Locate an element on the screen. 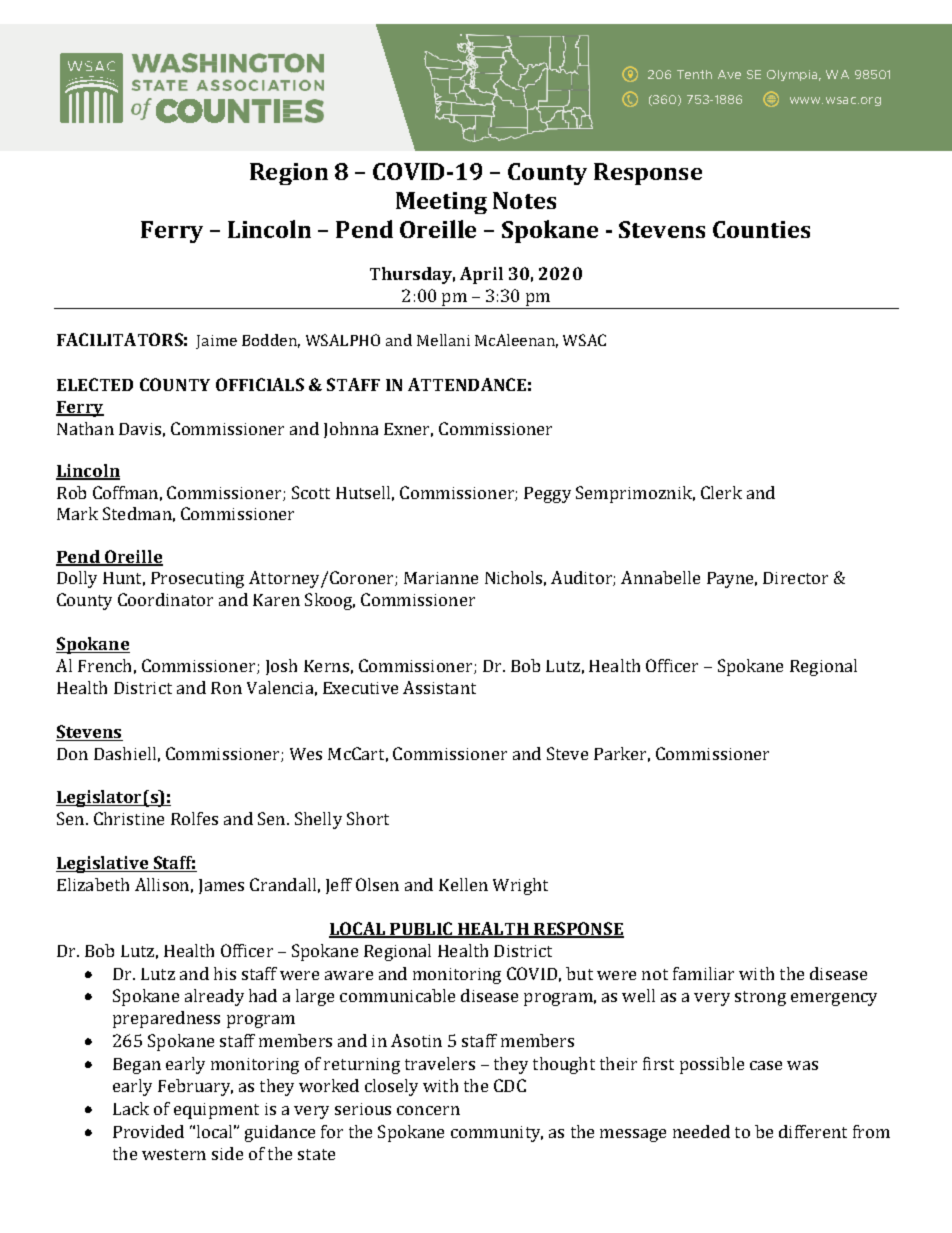 The image size is (952, 1233). Provided is located at coordinates (148, 1131).
